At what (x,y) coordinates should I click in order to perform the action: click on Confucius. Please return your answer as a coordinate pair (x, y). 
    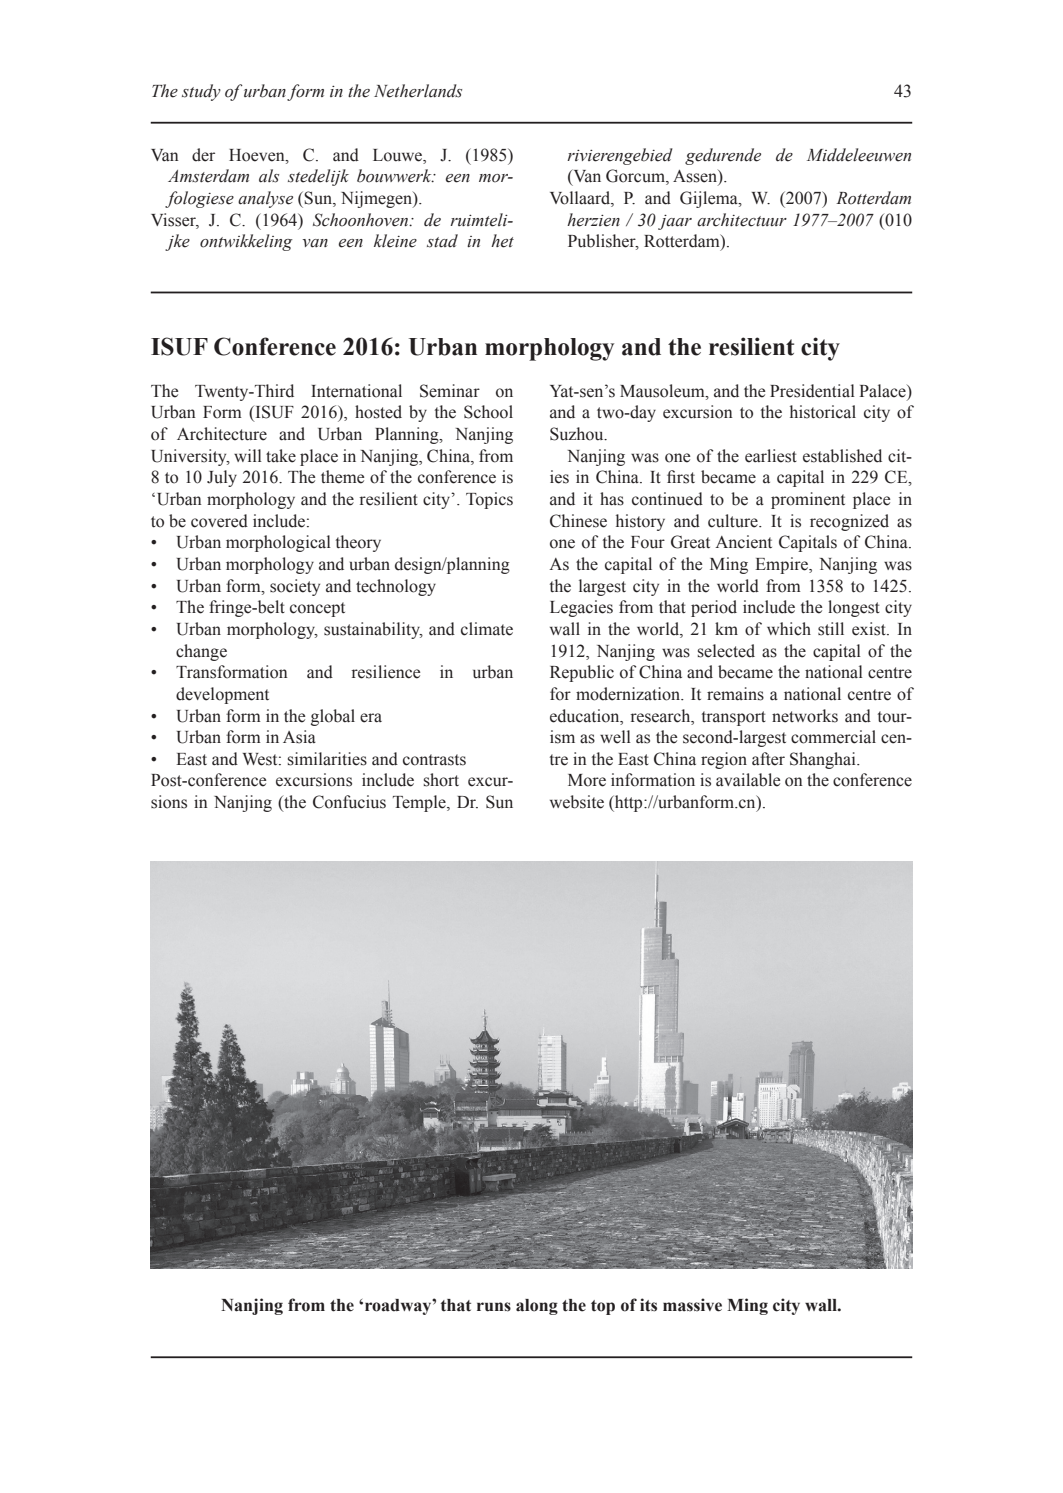
    Looking at the image, I should click on (349, 802).
